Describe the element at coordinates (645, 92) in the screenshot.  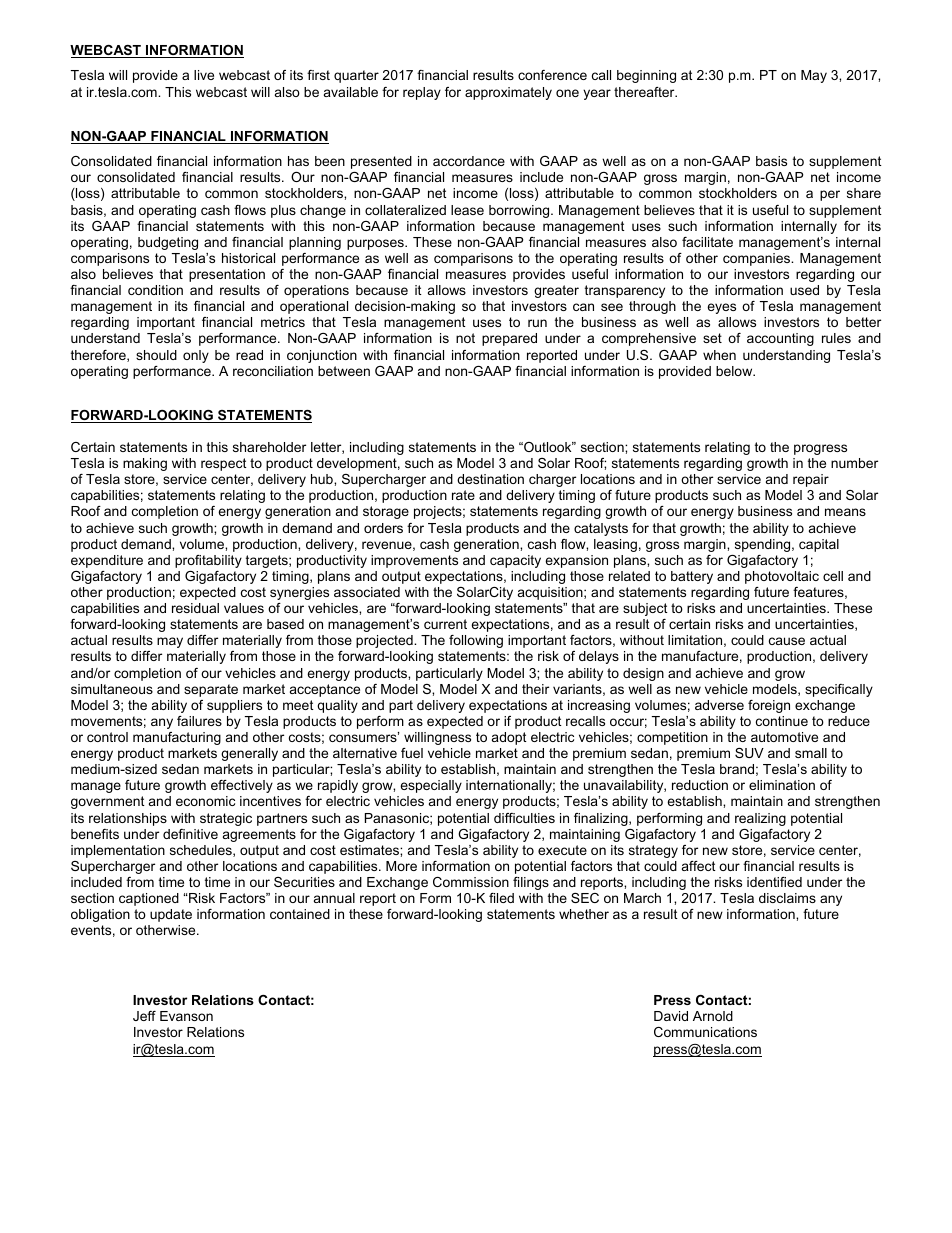
I see `thereafter` at that location.
